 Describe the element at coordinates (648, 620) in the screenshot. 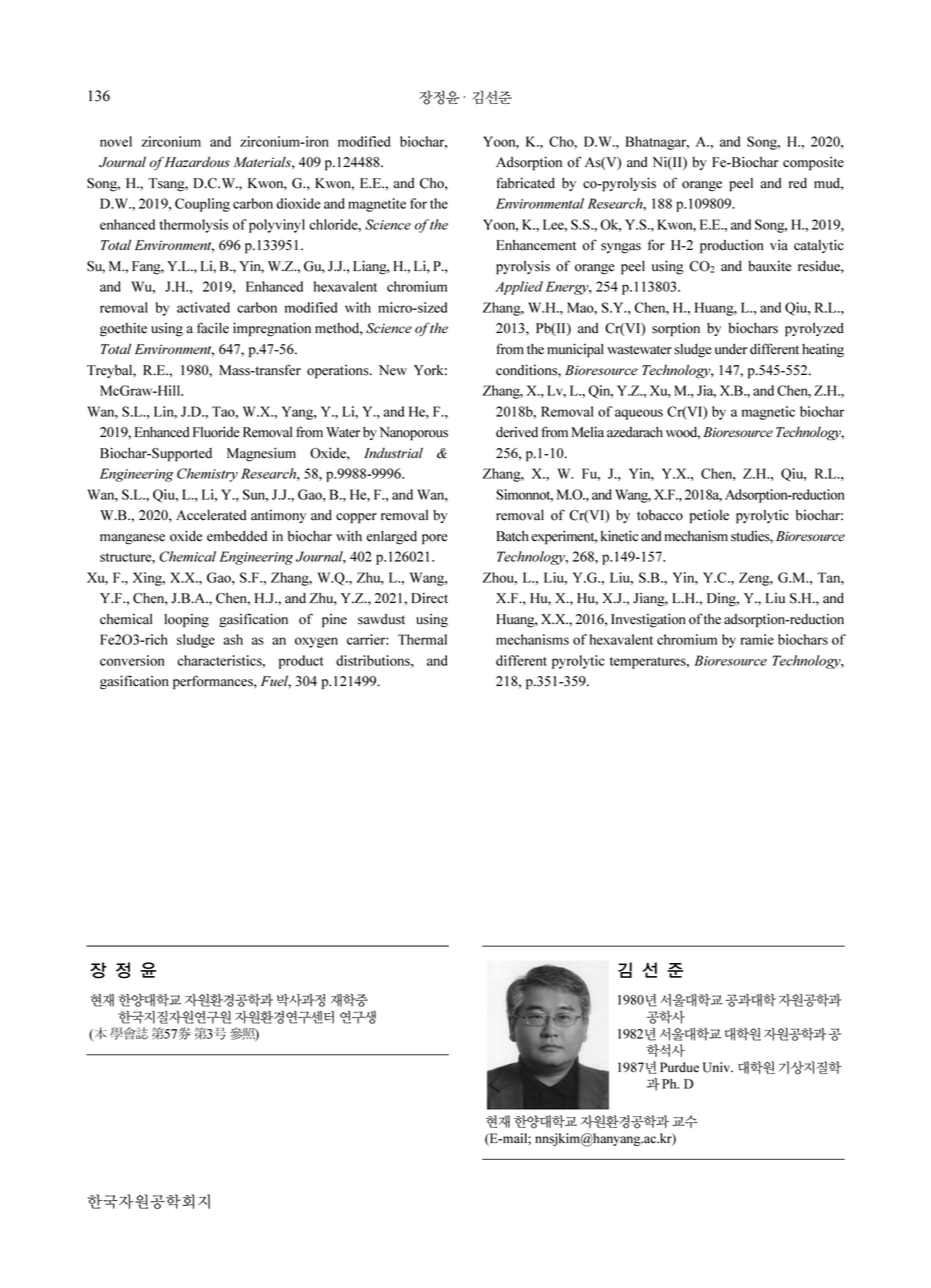

I see `Investigation` at that location.
